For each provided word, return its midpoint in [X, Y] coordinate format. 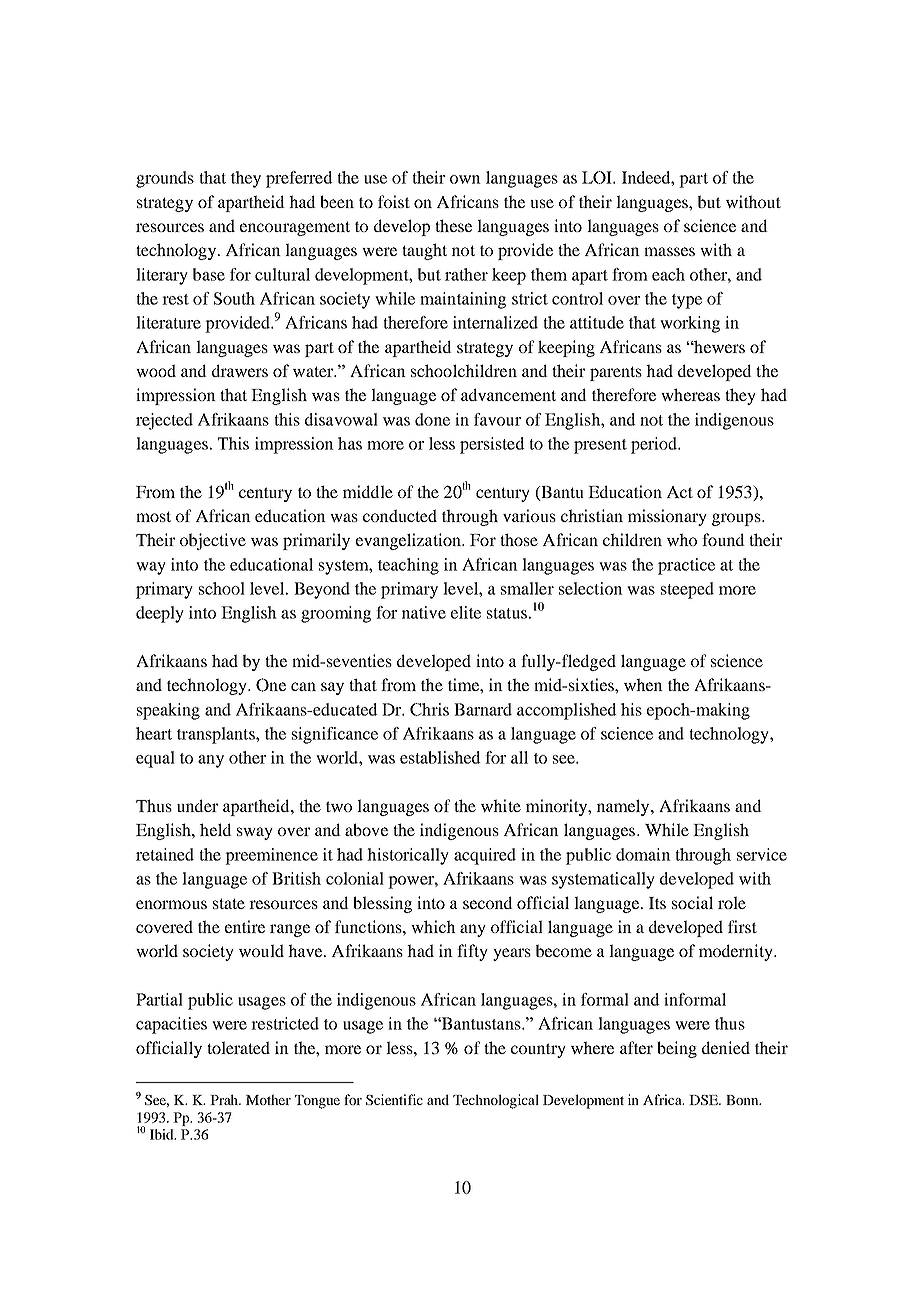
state [229, 903]
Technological [496, 1101]
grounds [165, 179]
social [692, 902]
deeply [160, 614]
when [643, 684]
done [432, 419]
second [488, 902]
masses [669, 251]
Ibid [163, 1134]
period [655, 445]
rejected [164, 421]
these [453, 225]
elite [466, 612]
